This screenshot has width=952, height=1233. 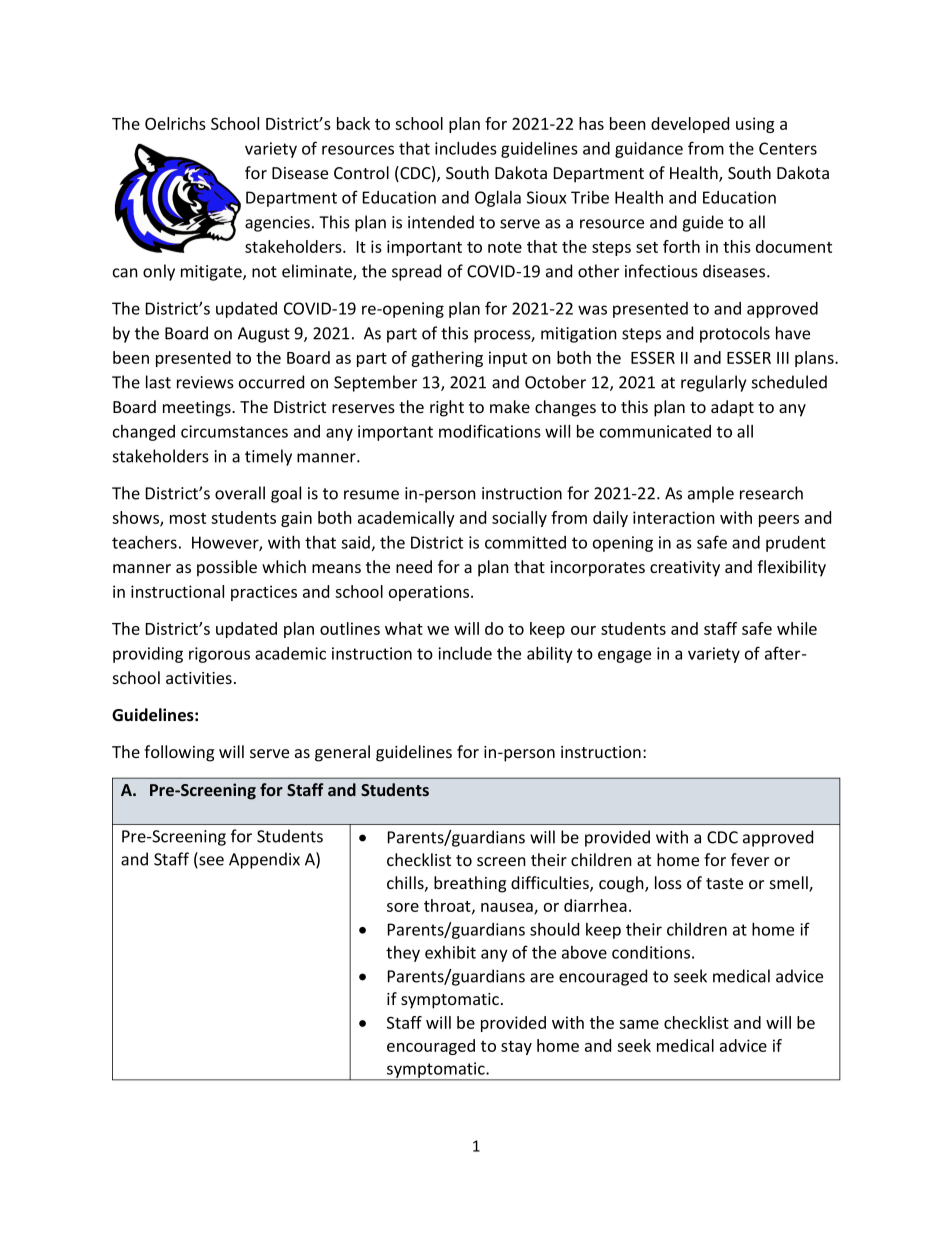 What do you see at coordinates (711, 494) in the screenshot?
I see `ample` at bounding box center [711, 494].
